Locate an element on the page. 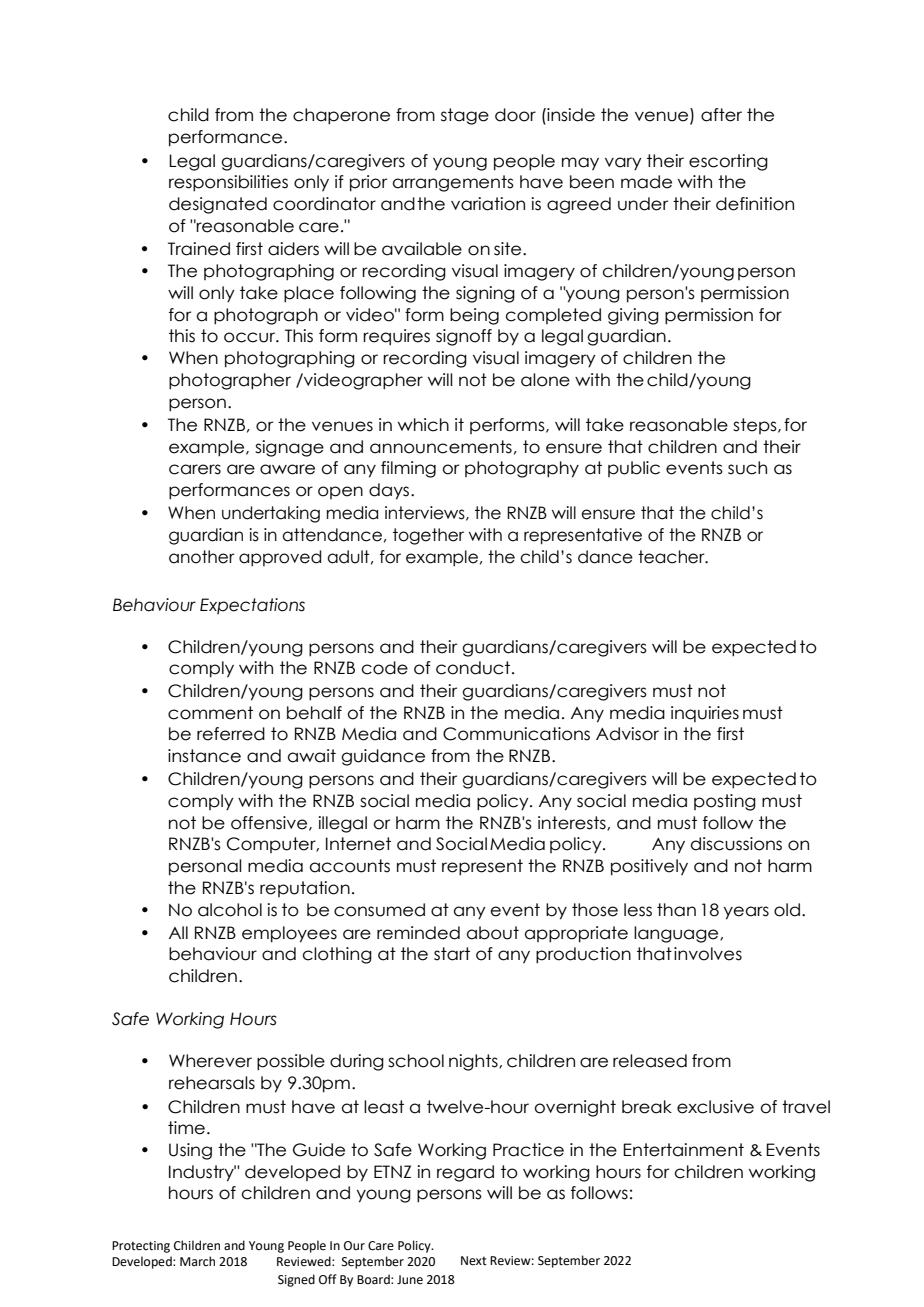  such is located at coordinates (747, 468).
